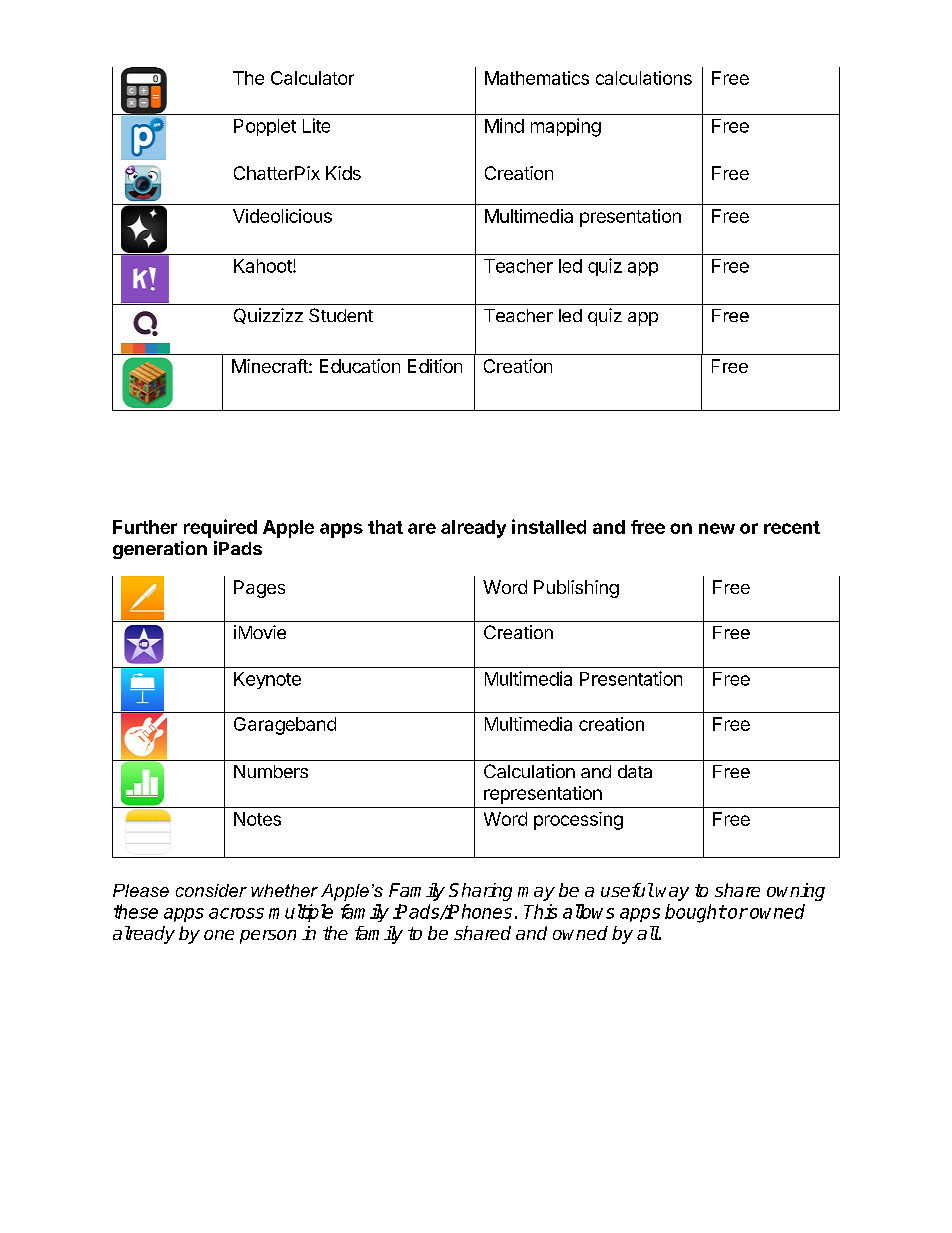 Image resolution: width=952 pixels, height=1233 pixels. What do you see at coordinates (480, 892) in the image?
I see `Sharing` at bounding box center [480, 892].
